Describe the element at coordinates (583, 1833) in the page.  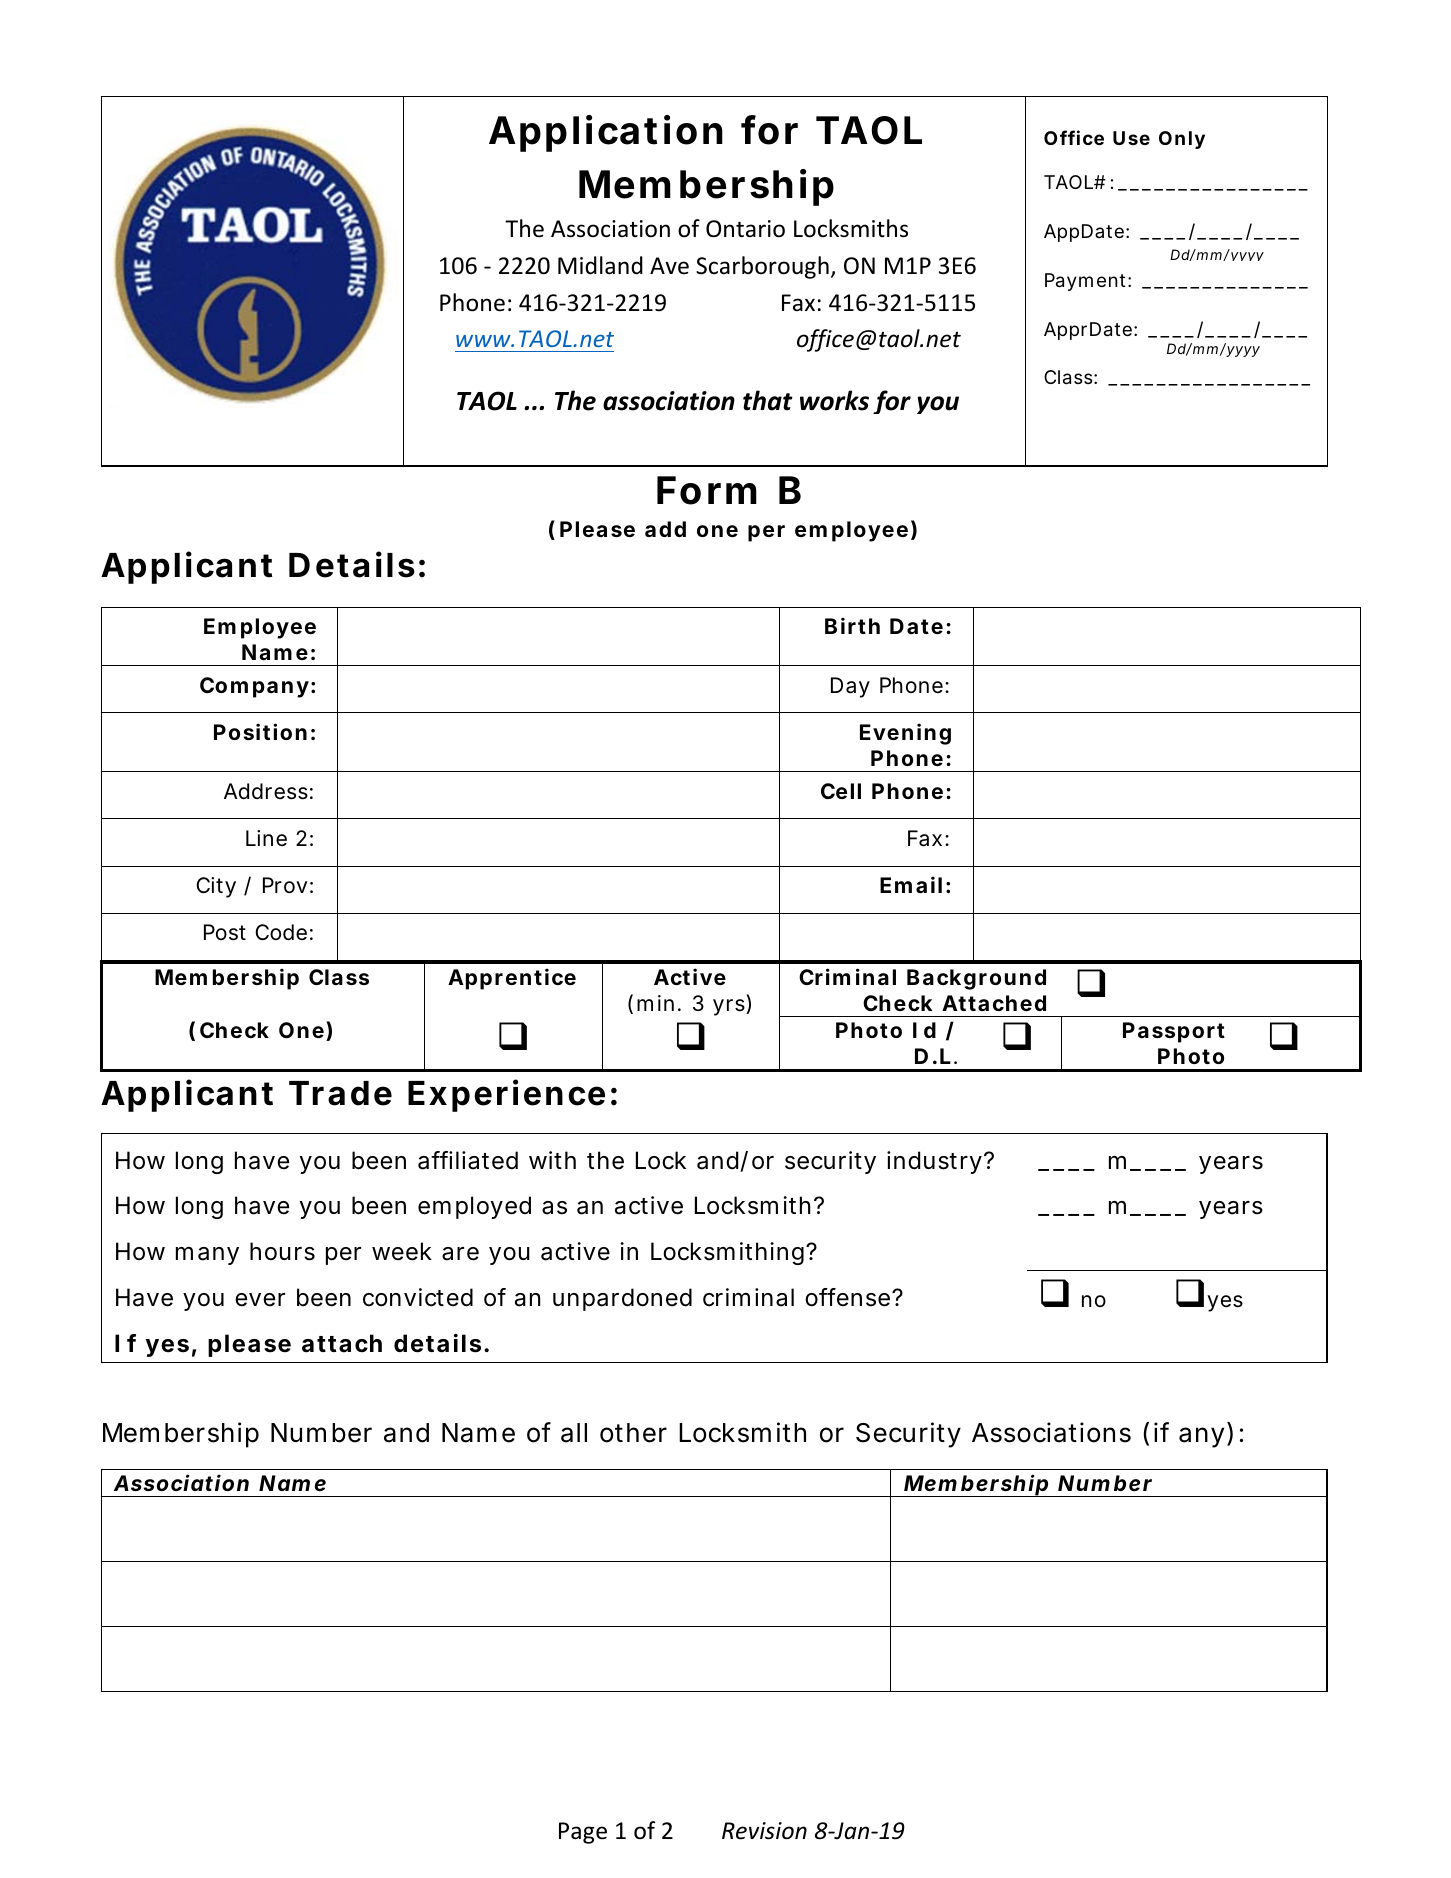
I see `Page` at that location.
